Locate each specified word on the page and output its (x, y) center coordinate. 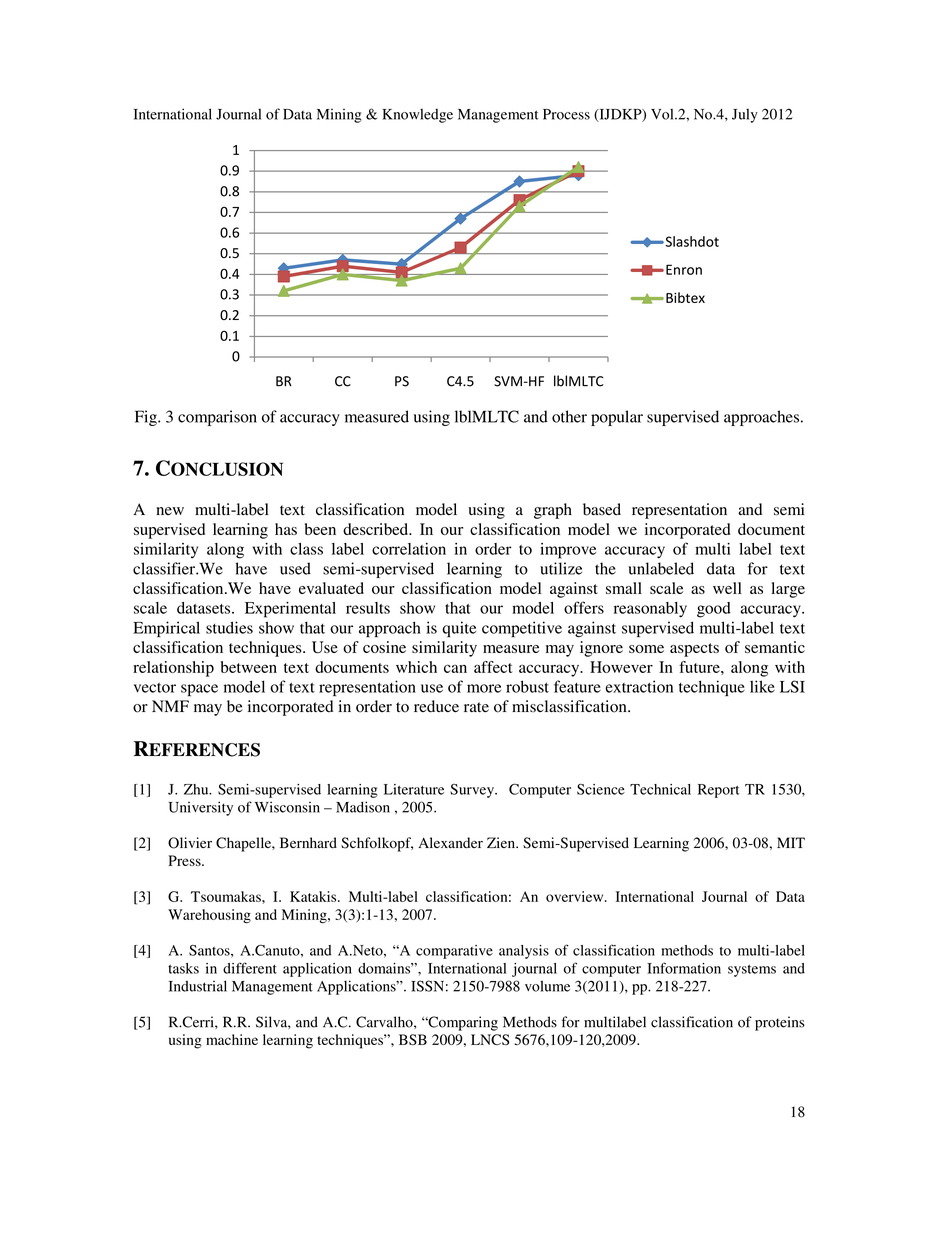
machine (232, 1039)
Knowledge (417, 116)
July (745, 116)
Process (566, 114)
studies (229, 627)
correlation (409, 549)
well (727, 588)
